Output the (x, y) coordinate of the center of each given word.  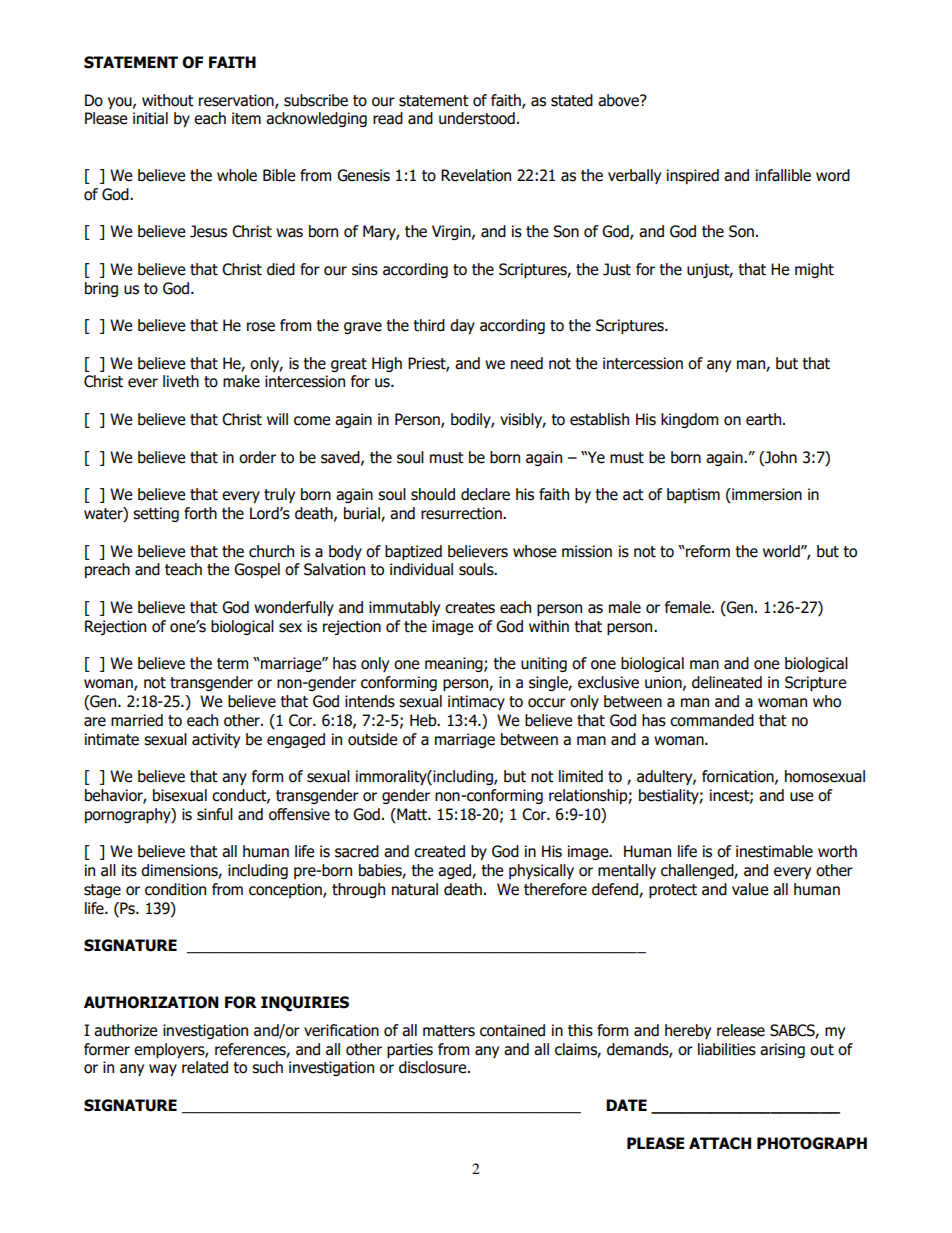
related (205, 1067)
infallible (783, 175)
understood (477, 118)
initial (150, 118)
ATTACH (720, 1143)
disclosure (434, 1067)
